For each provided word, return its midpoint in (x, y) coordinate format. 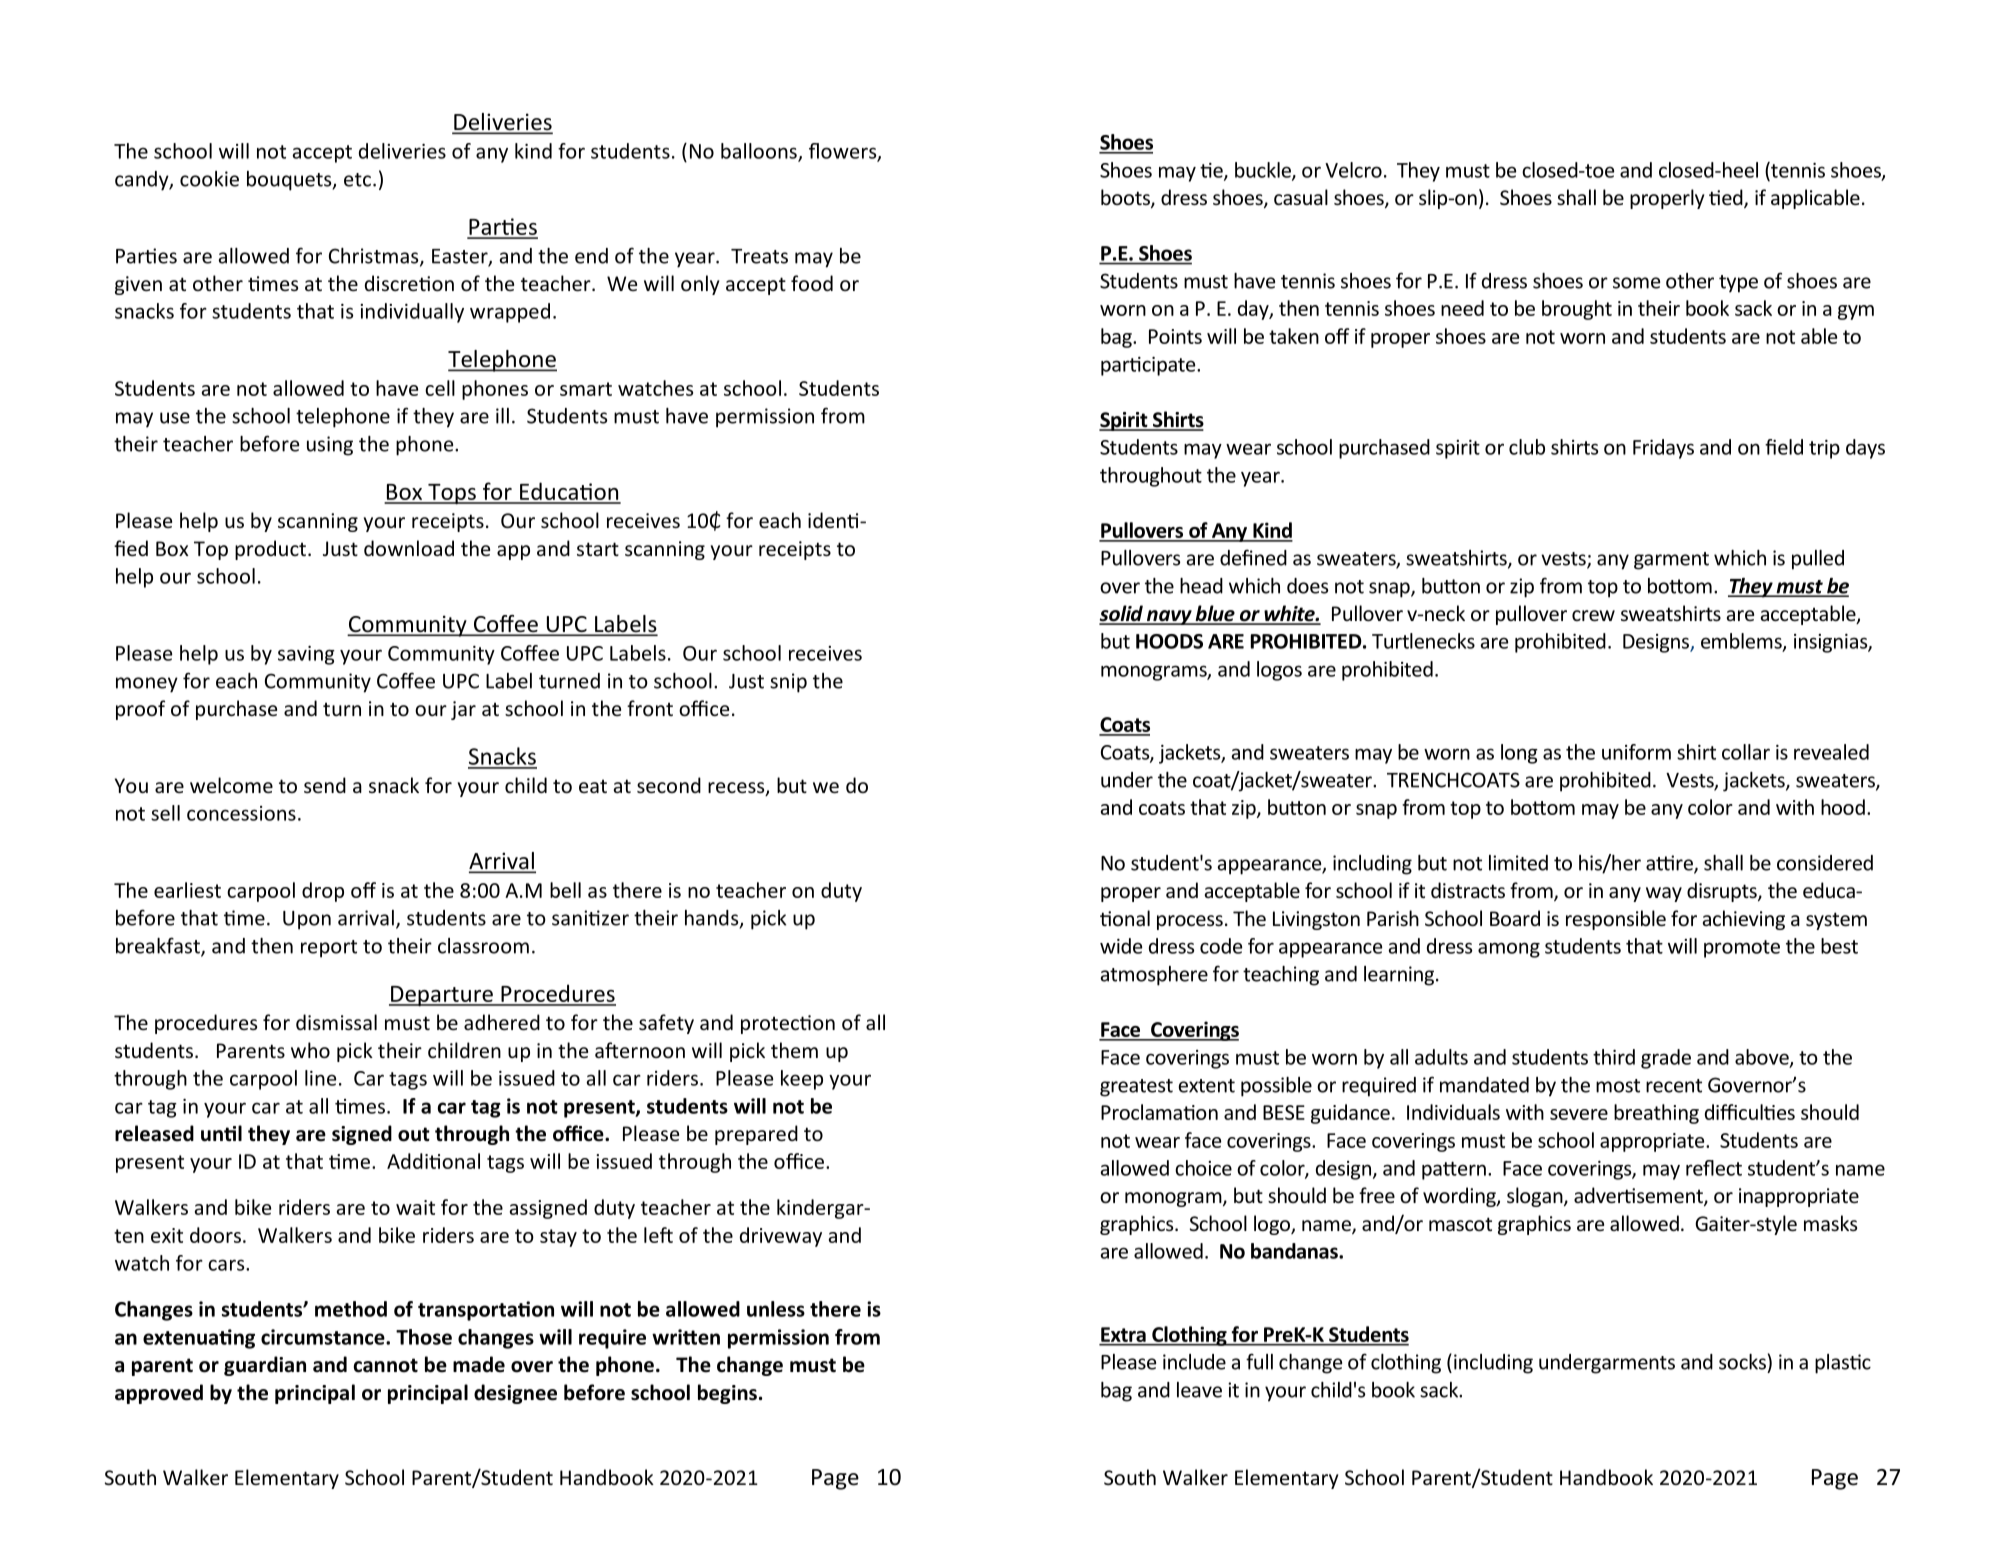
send (325, 785)
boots (1126, 198)
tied (1727, 198)
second (669, 785)
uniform (1636, 752)
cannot (386, 1365)
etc (357, 180)
